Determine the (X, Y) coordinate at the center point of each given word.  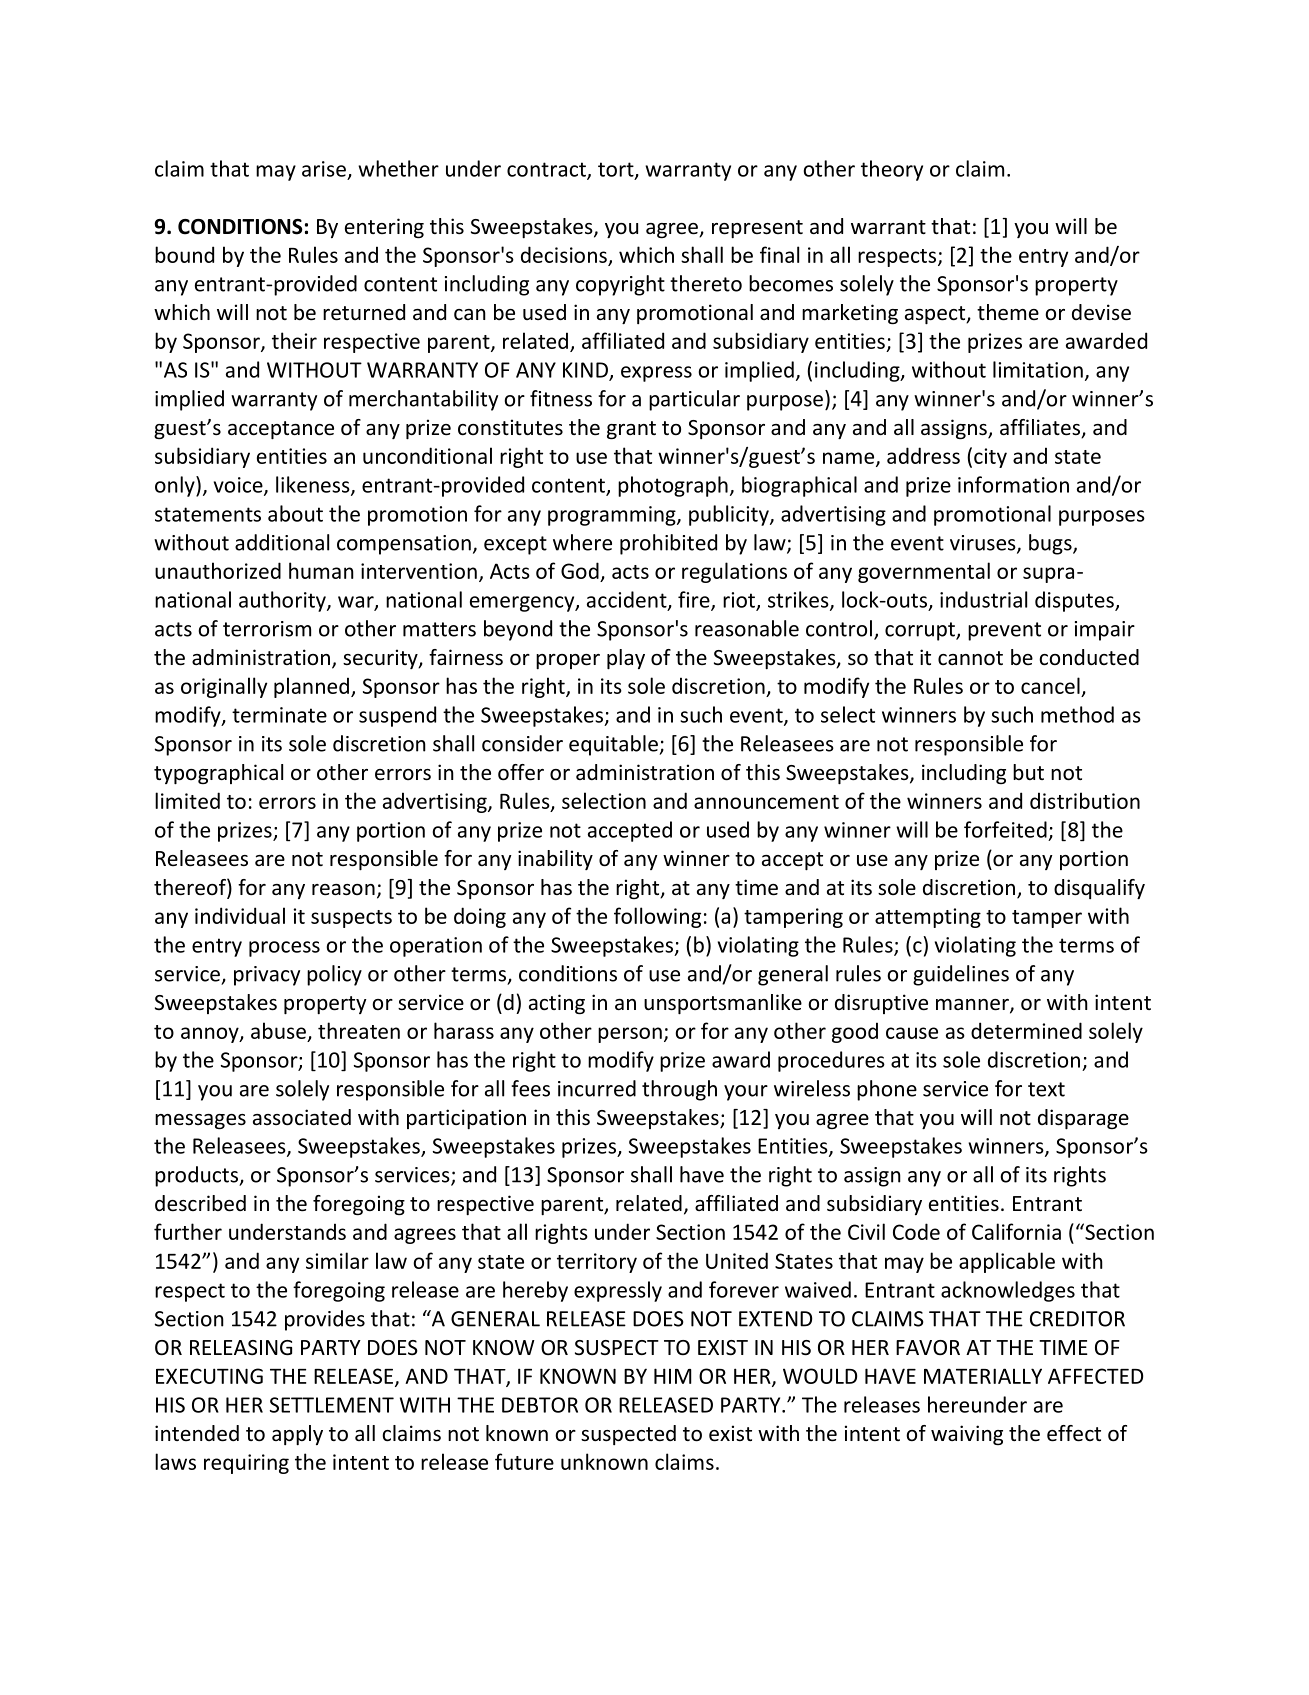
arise (324, 169)
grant (631, 430)
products (197, 1176)
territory (597, 1263)
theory (892, 170)
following (657, 917)
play (626, 659)
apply (297, 1435)
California (1016, 1231)
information (1013, 484)
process (284, 949)
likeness (314, 485)
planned (311, 687)
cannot (970, 658)
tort (617, 170)
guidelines (961, 975)
